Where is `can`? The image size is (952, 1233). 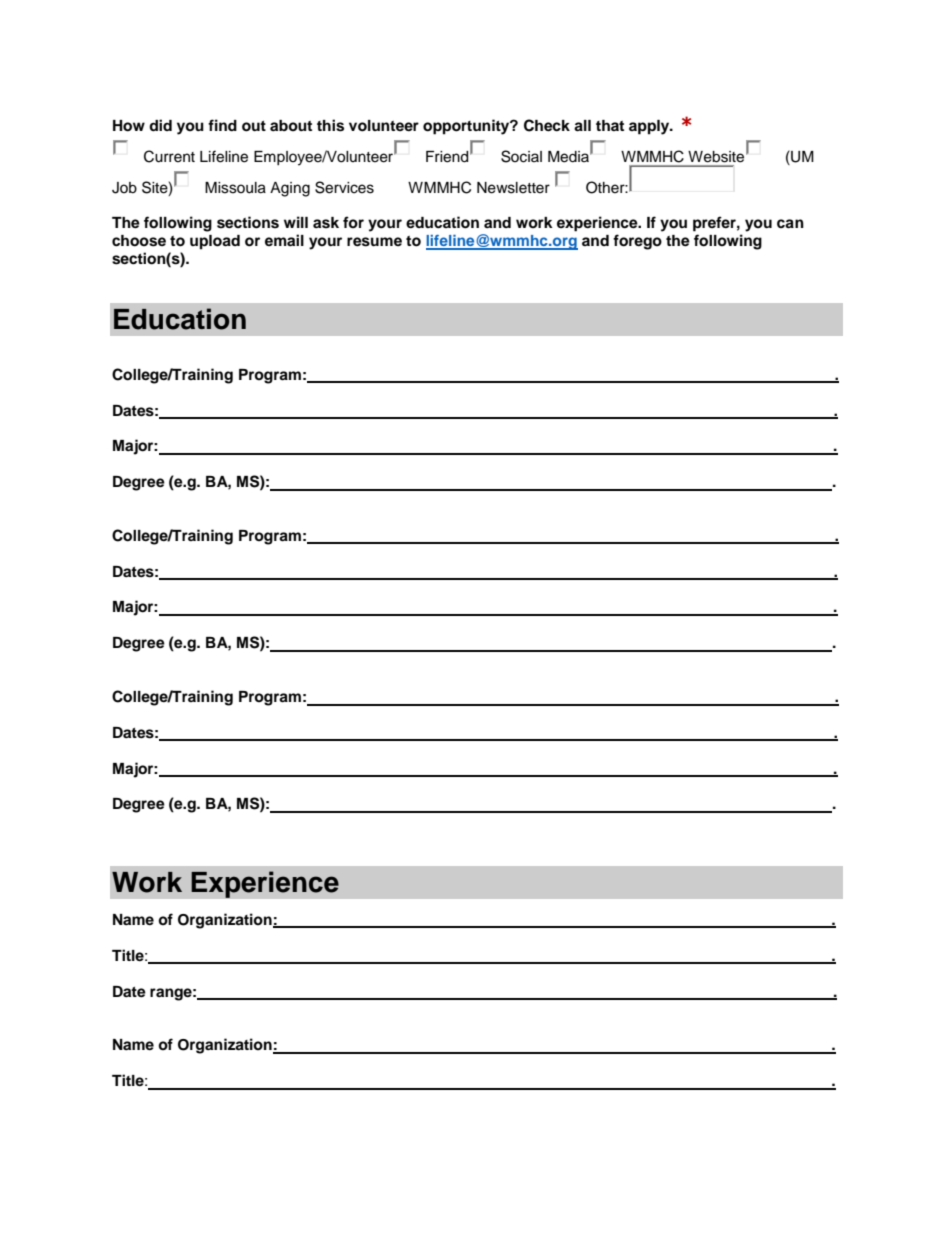 can is located at coordinates (790, 224).
